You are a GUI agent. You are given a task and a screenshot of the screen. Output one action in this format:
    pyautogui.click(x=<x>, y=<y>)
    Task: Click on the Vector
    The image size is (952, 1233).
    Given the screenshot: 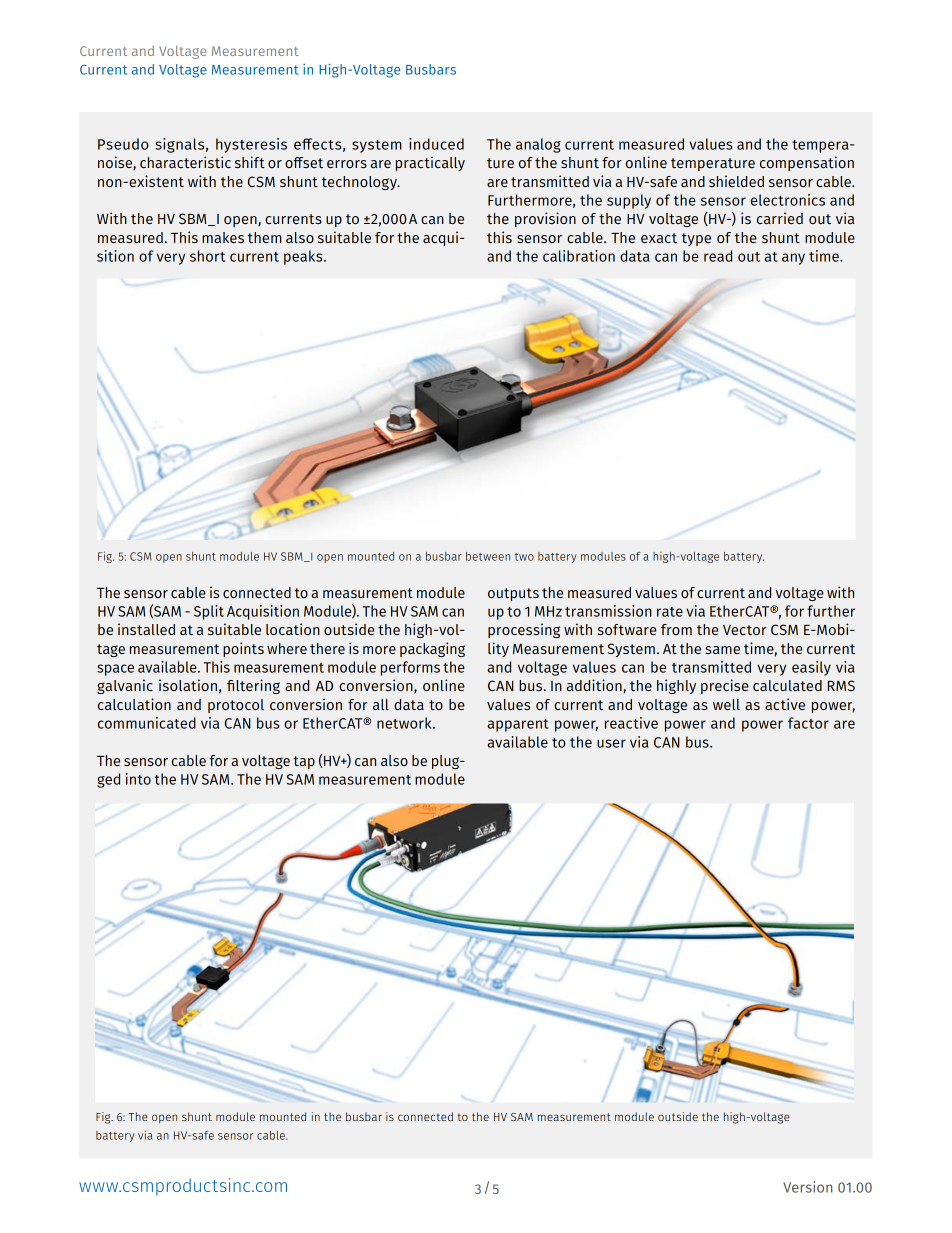 What is the action you would take?
    pyautogui.click(x=745, y=630)
